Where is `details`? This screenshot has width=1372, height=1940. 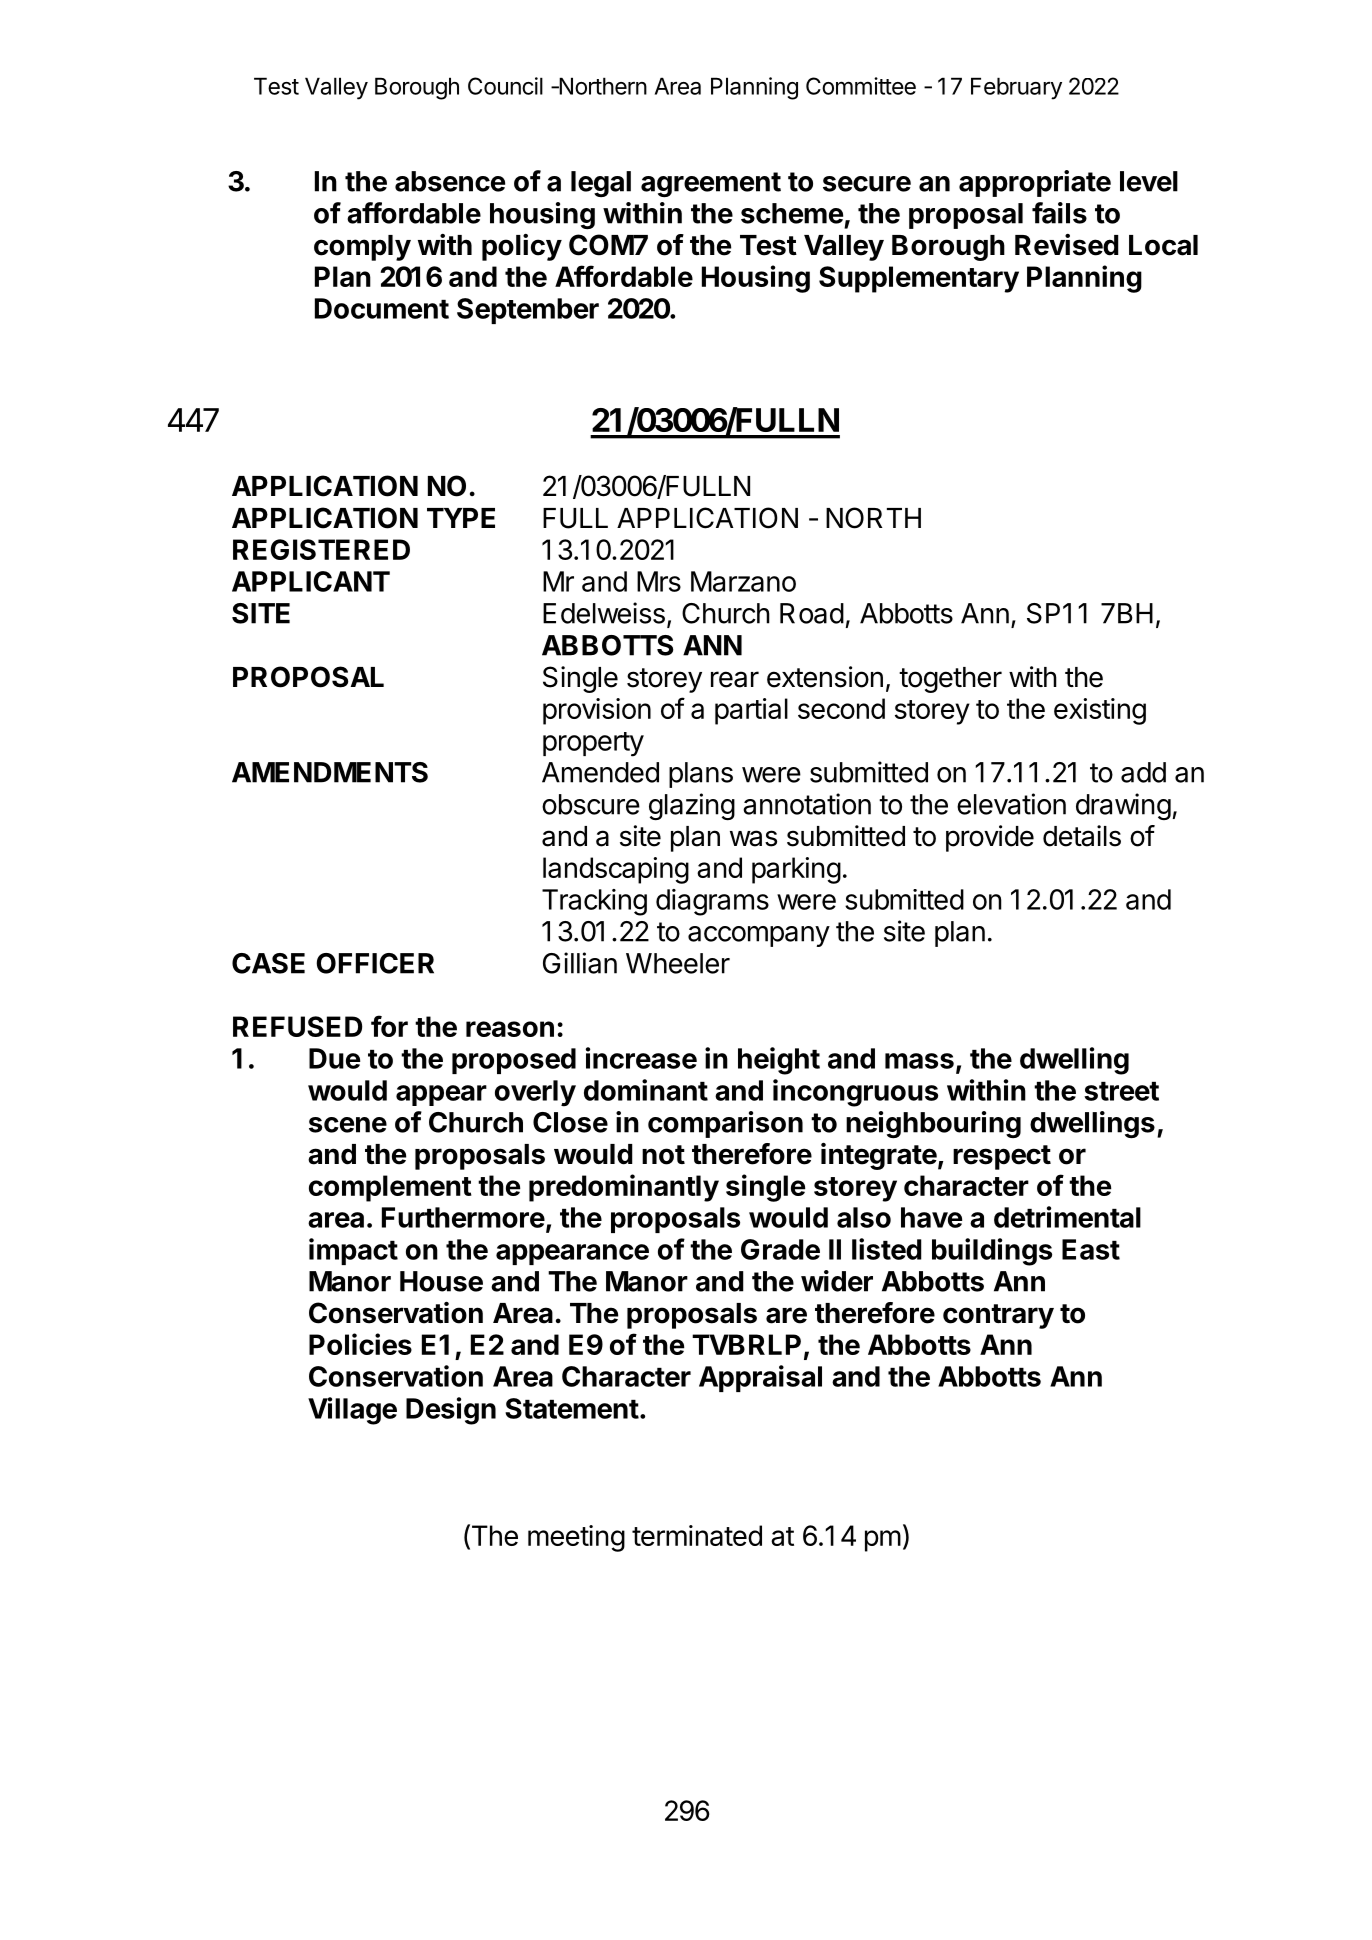
details is located at coordinates (1082, 836).
